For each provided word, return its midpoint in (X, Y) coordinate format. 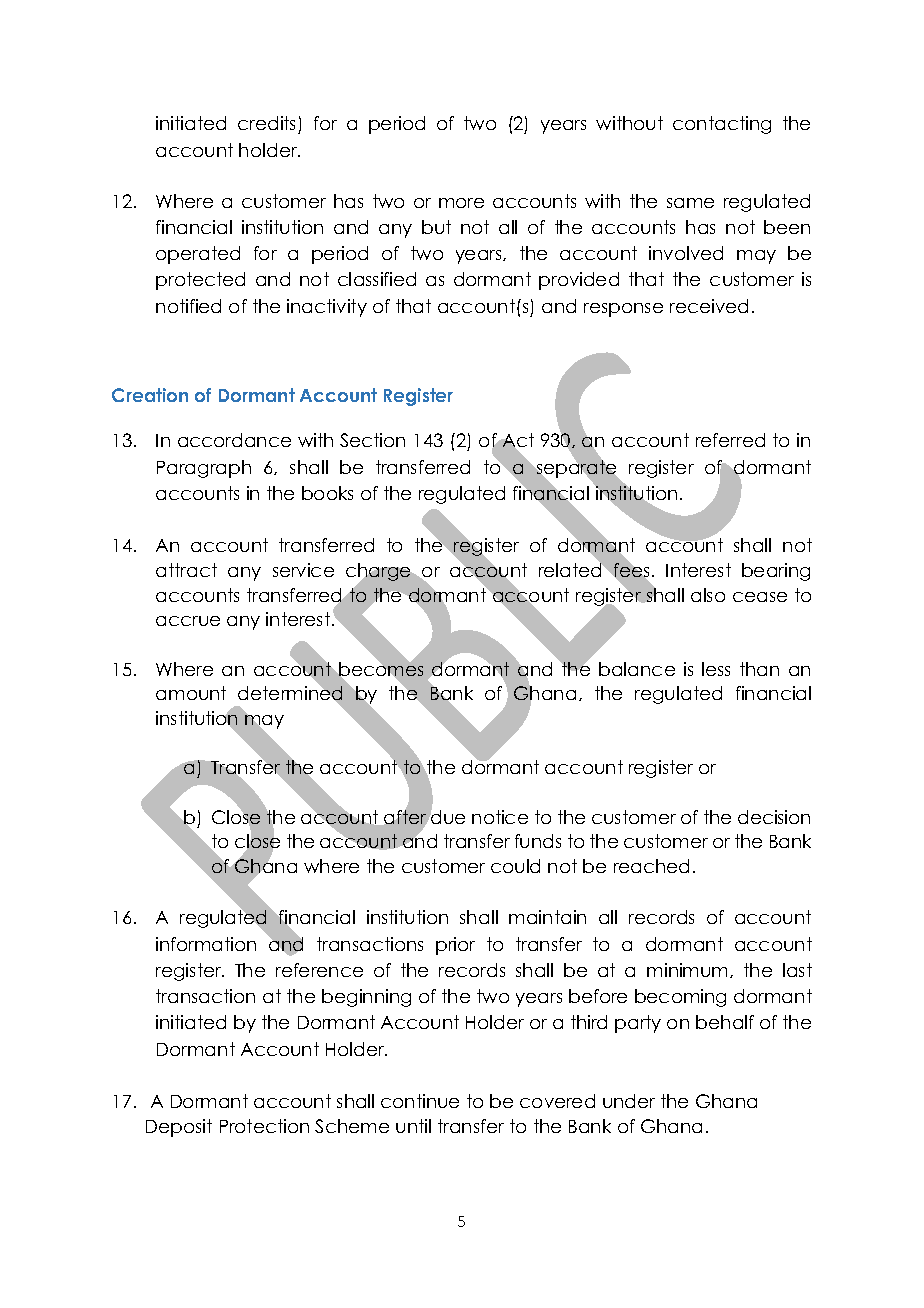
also (708, 595)
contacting (722, 125)
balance (637, 669)
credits (268, 125)
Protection (264, 1126)
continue (420, 1101)
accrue (188, 621)
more (461, 203)
